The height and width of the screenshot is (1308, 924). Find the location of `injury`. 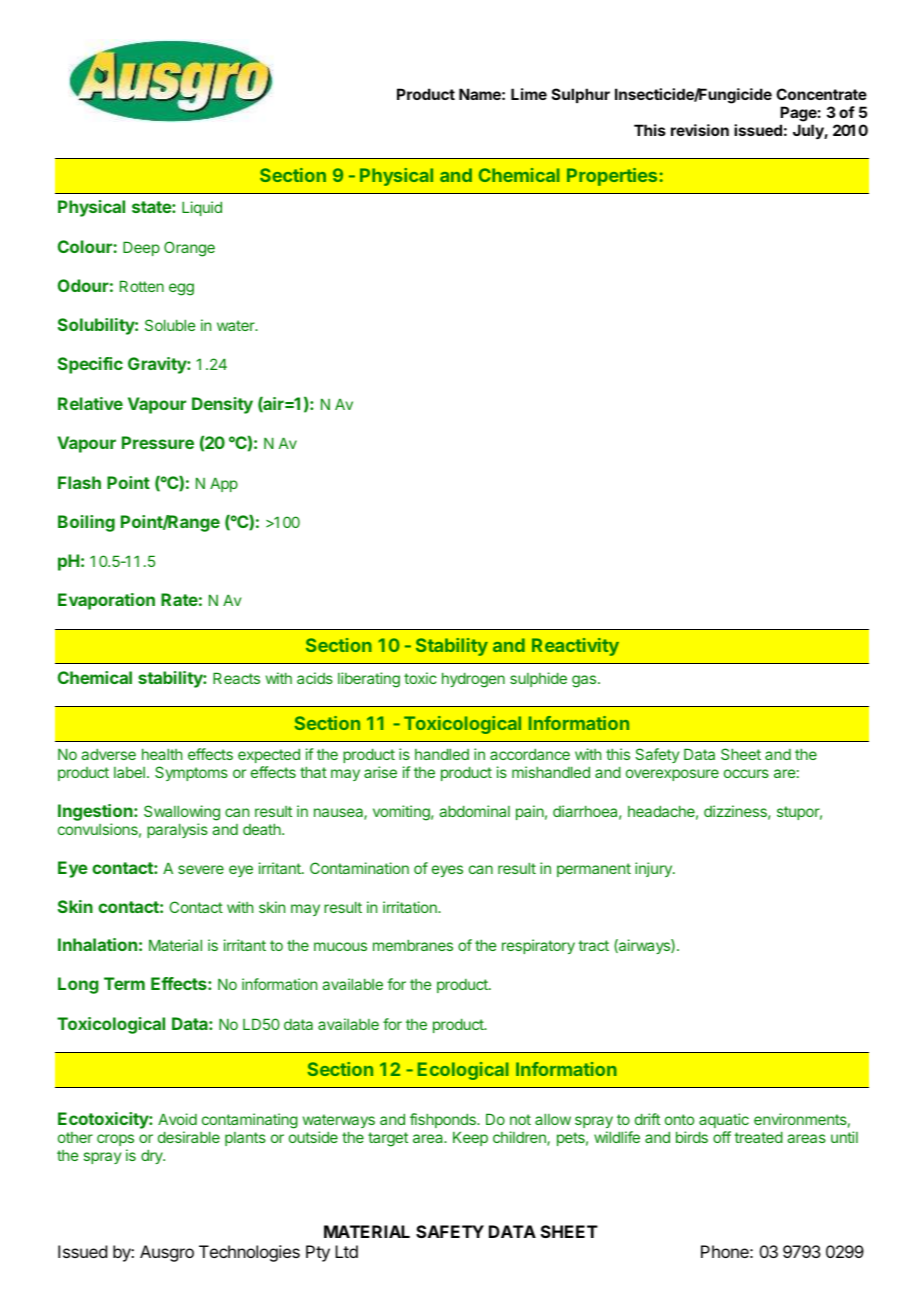

injury is located at coordinates (654, 869).
